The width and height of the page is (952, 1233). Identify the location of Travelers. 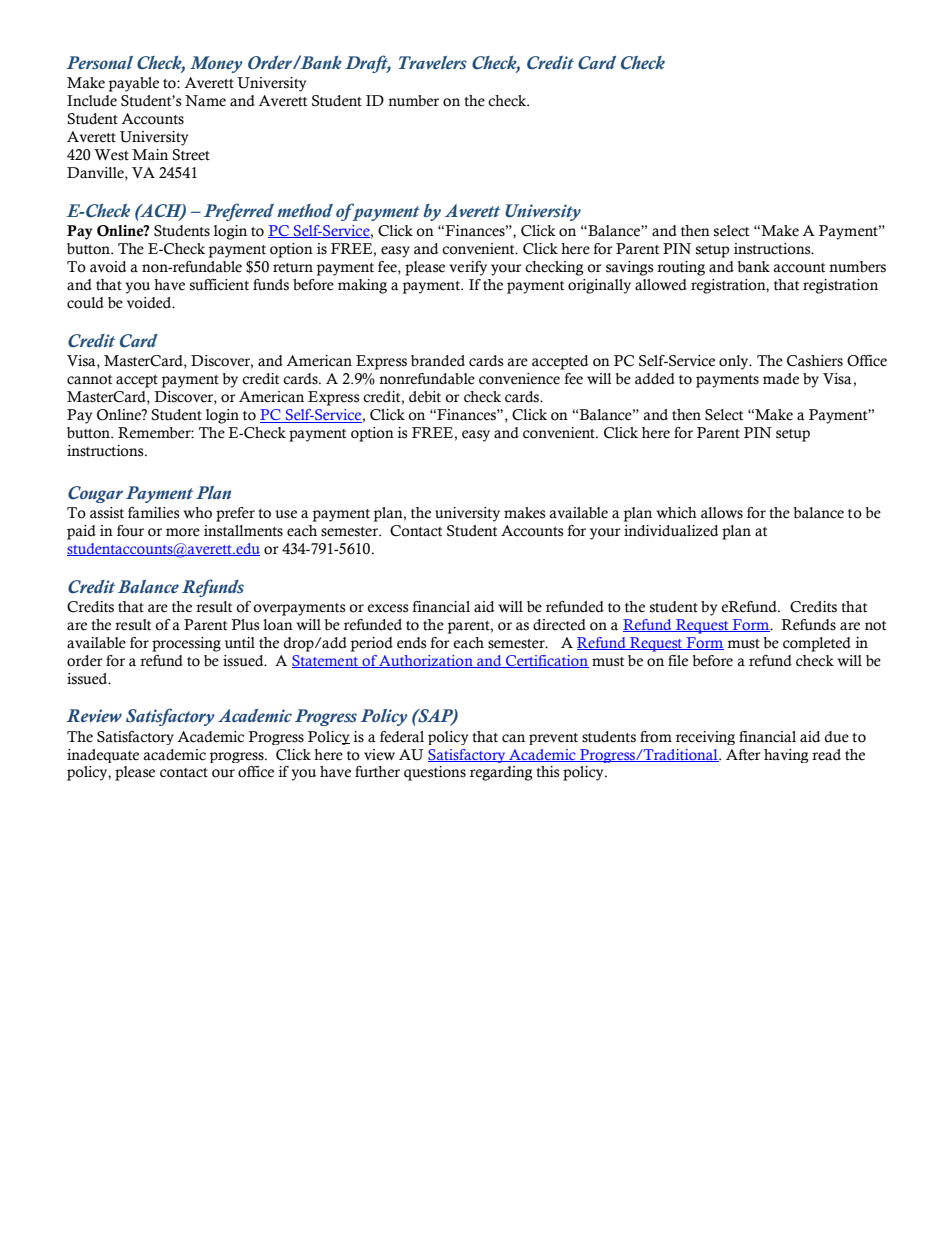
(433, 63).
